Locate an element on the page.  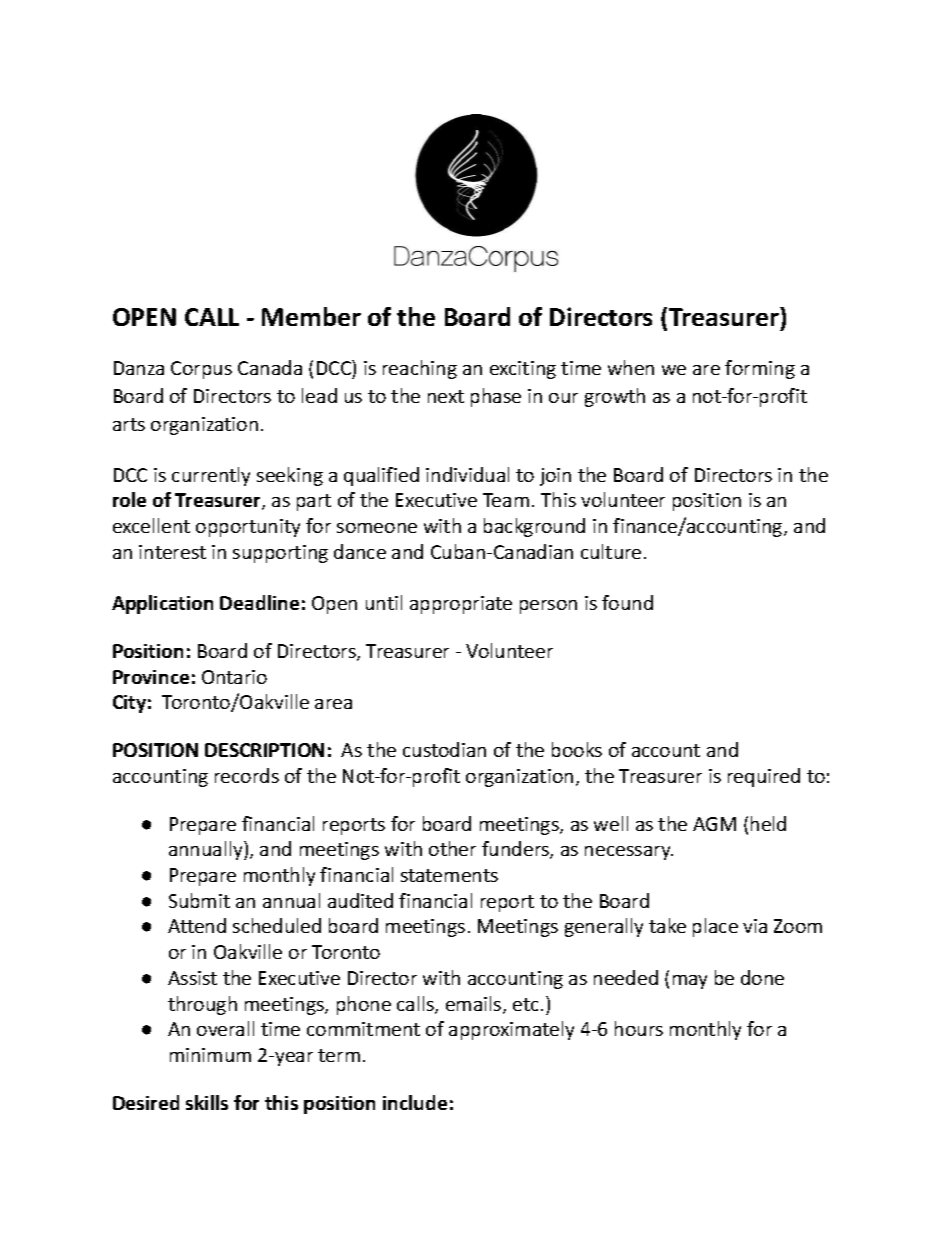
custodian is located at coordinates (444, 749).
